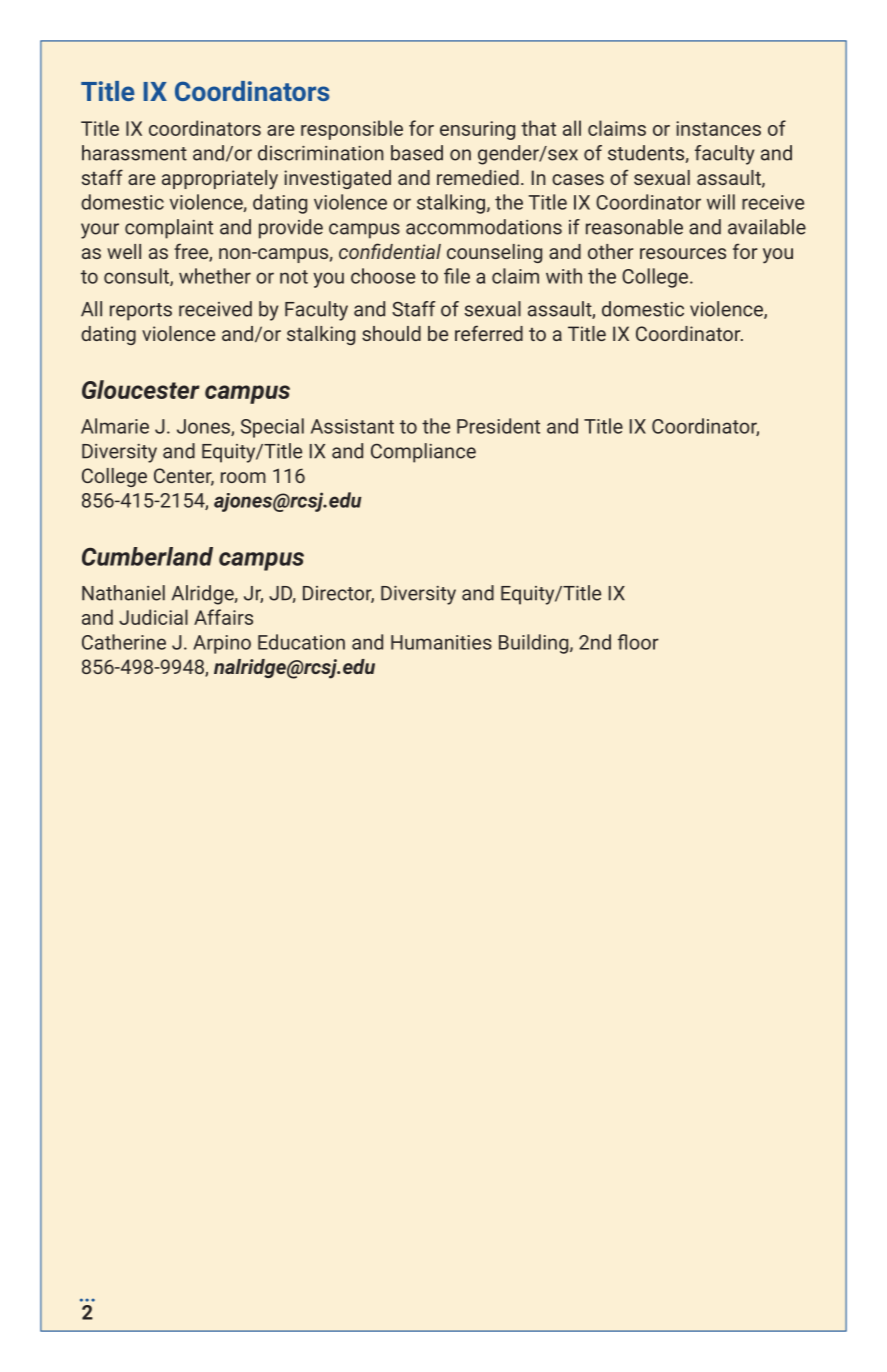 Image resolution: width=887 pixels, height=1372 pixels. I want to click on Center, so click(184, 477).
